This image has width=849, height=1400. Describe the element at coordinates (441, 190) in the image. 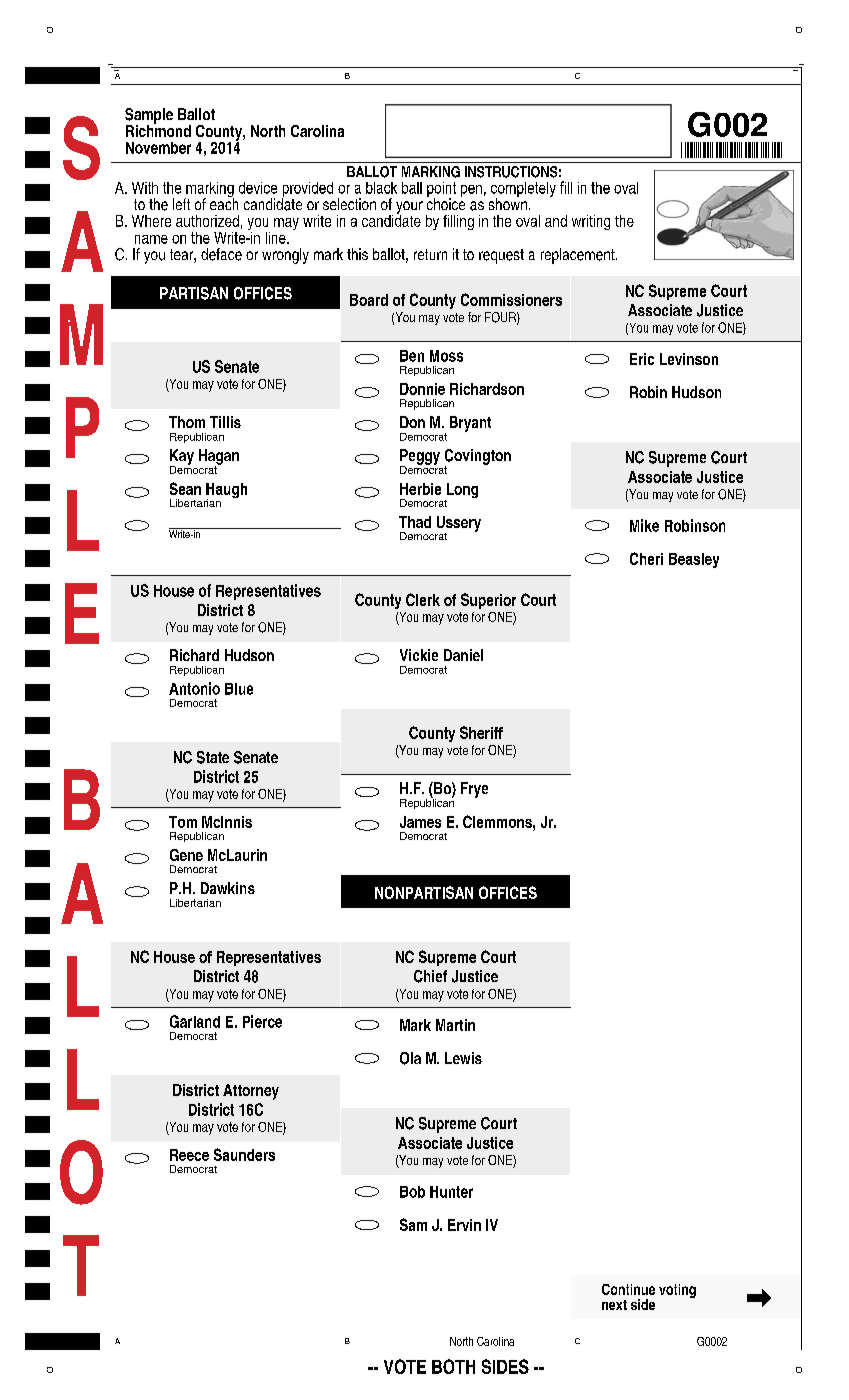

I see `point` at that location.
